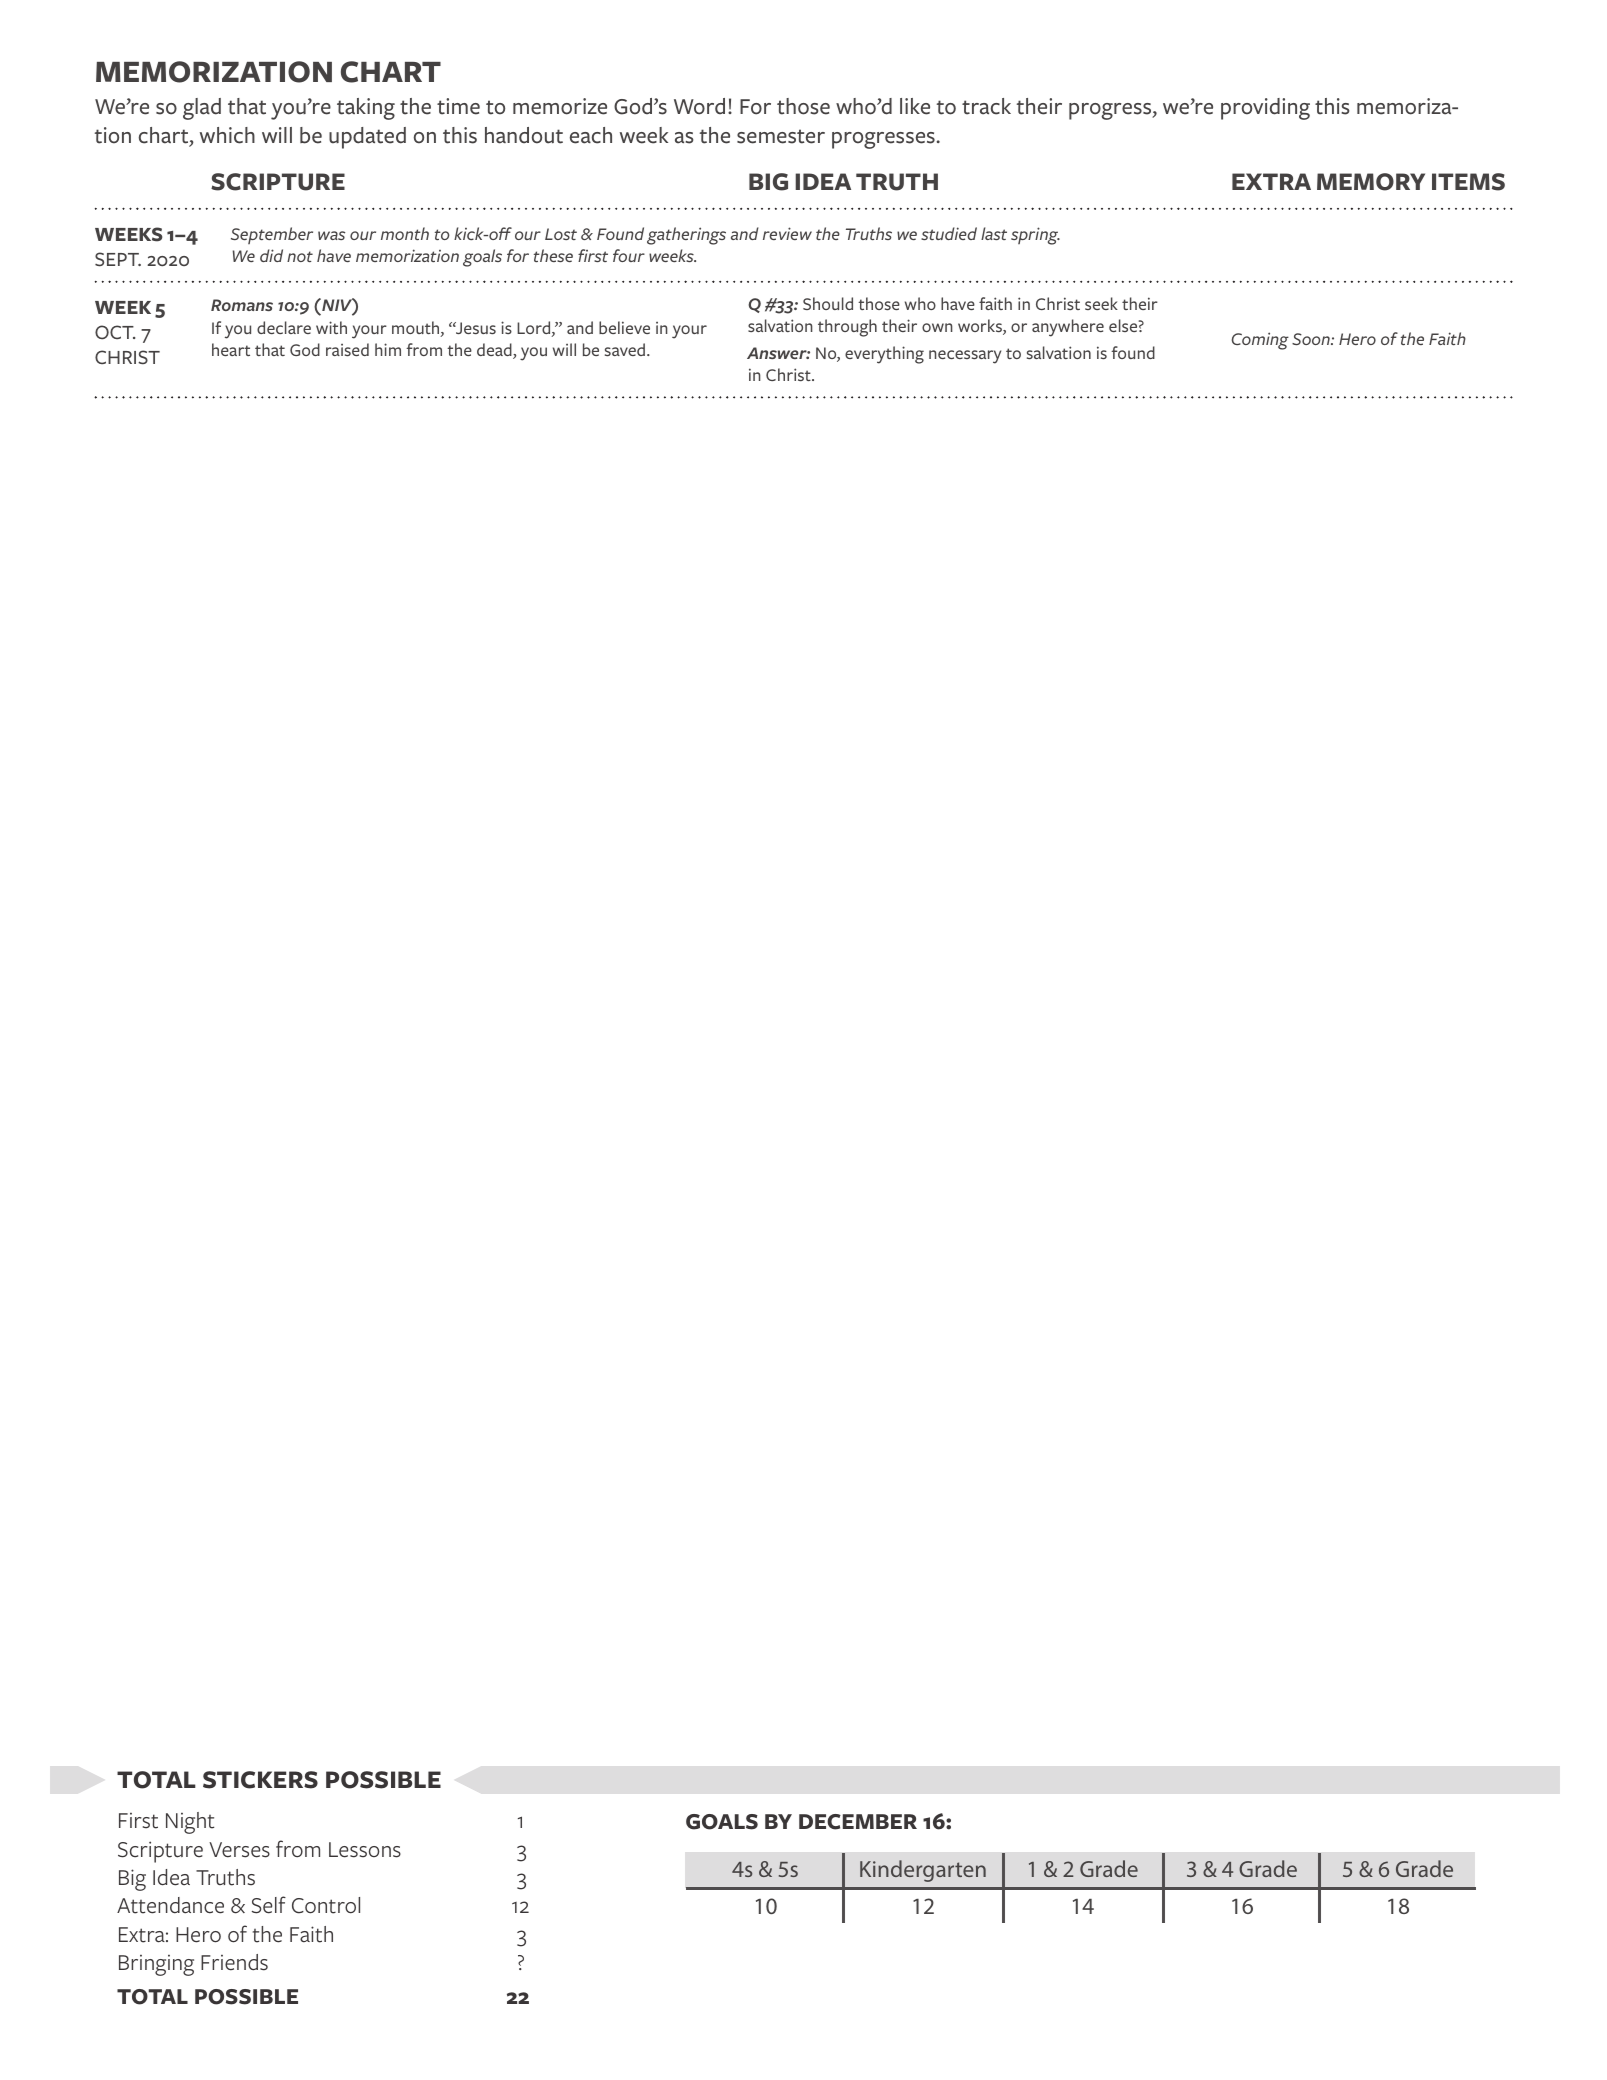 This screenshot has height=2080, width=1607. I want to click on Coming, so click(1260, 341).
